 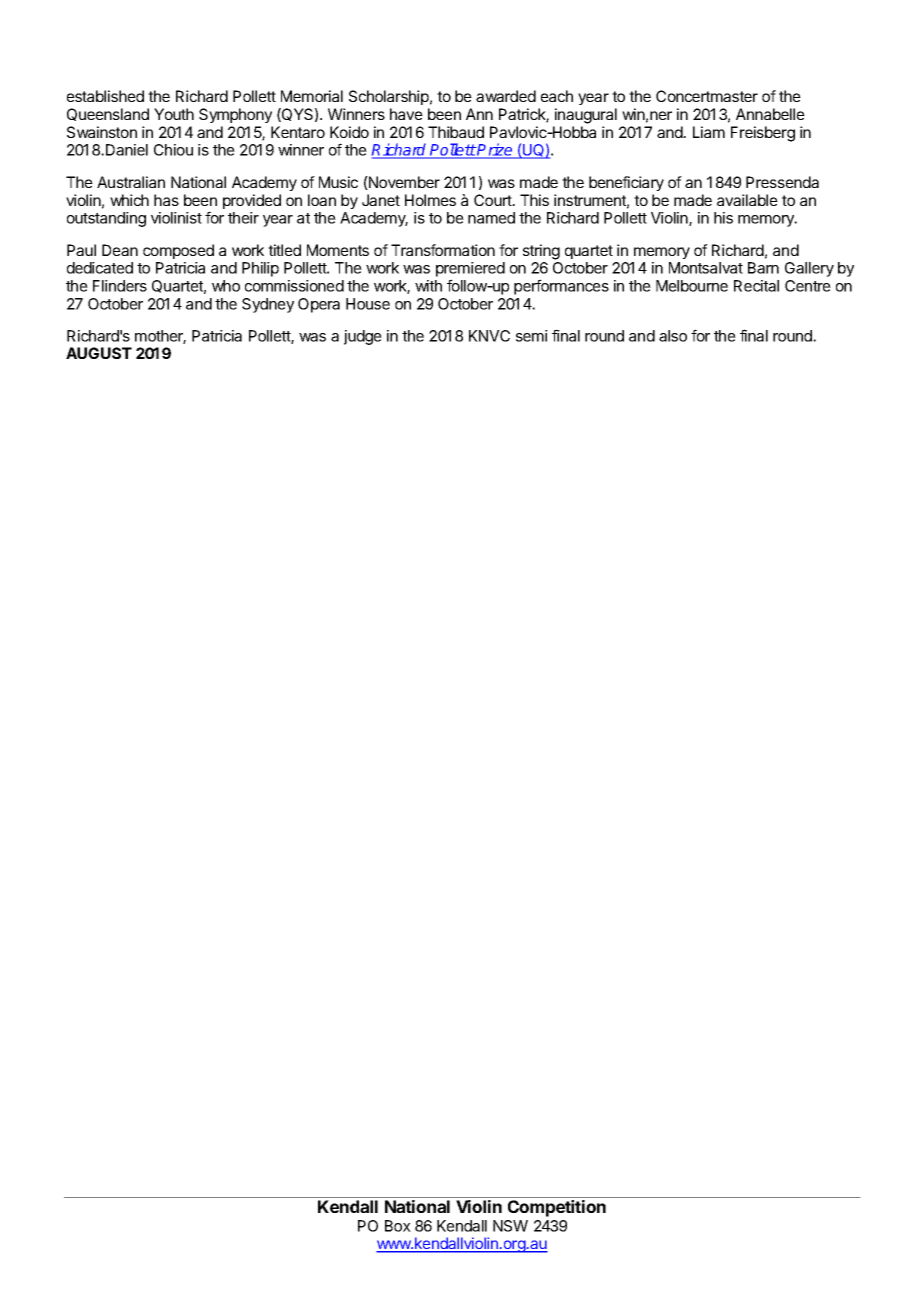 What do you see at coordinates (510, 1226) in the screenshot?
I see `NSW` at bounding box center [510, 1226].
